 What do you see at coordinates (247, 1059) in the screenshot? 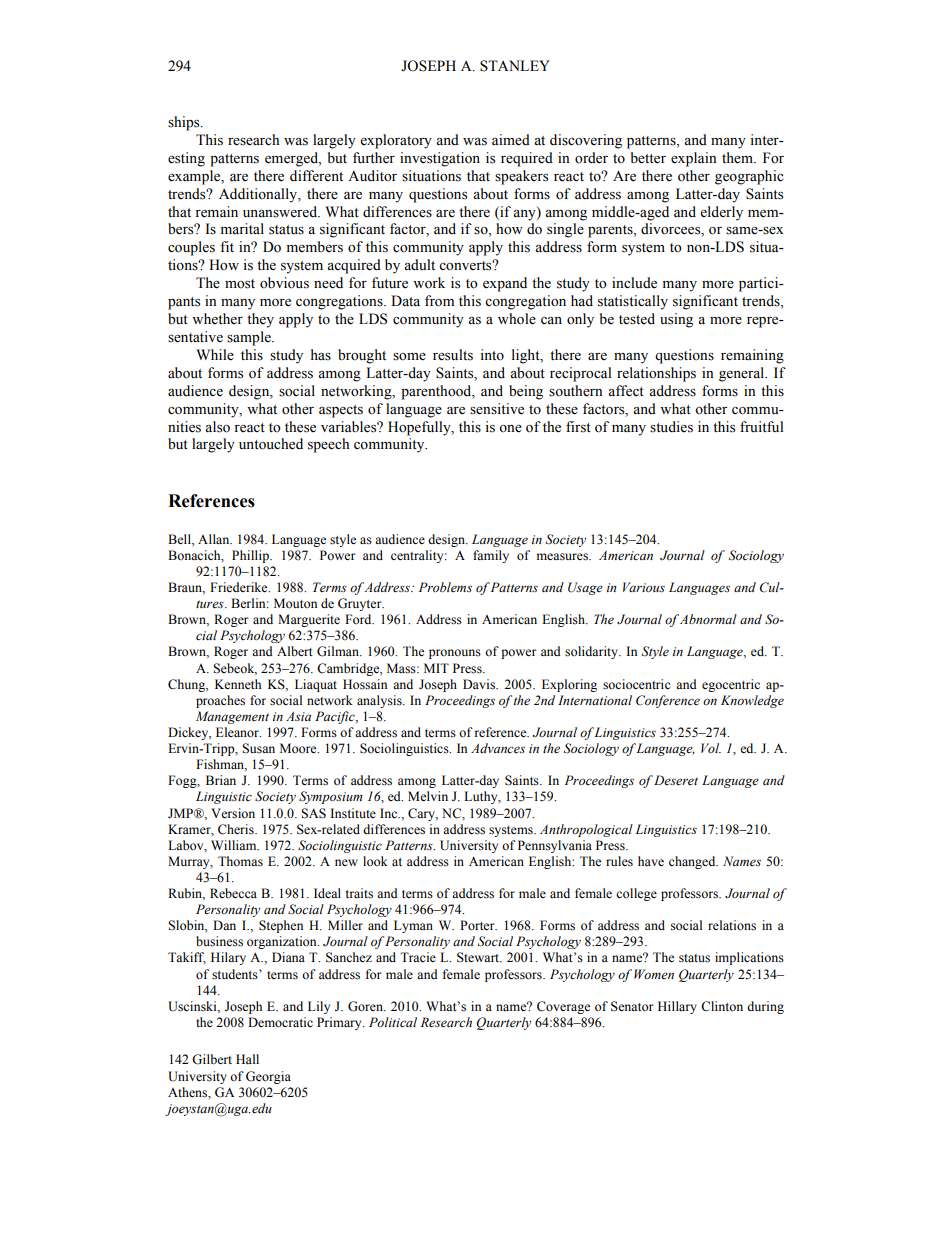
I see `Hall` at bounding box center [247, 1059].
